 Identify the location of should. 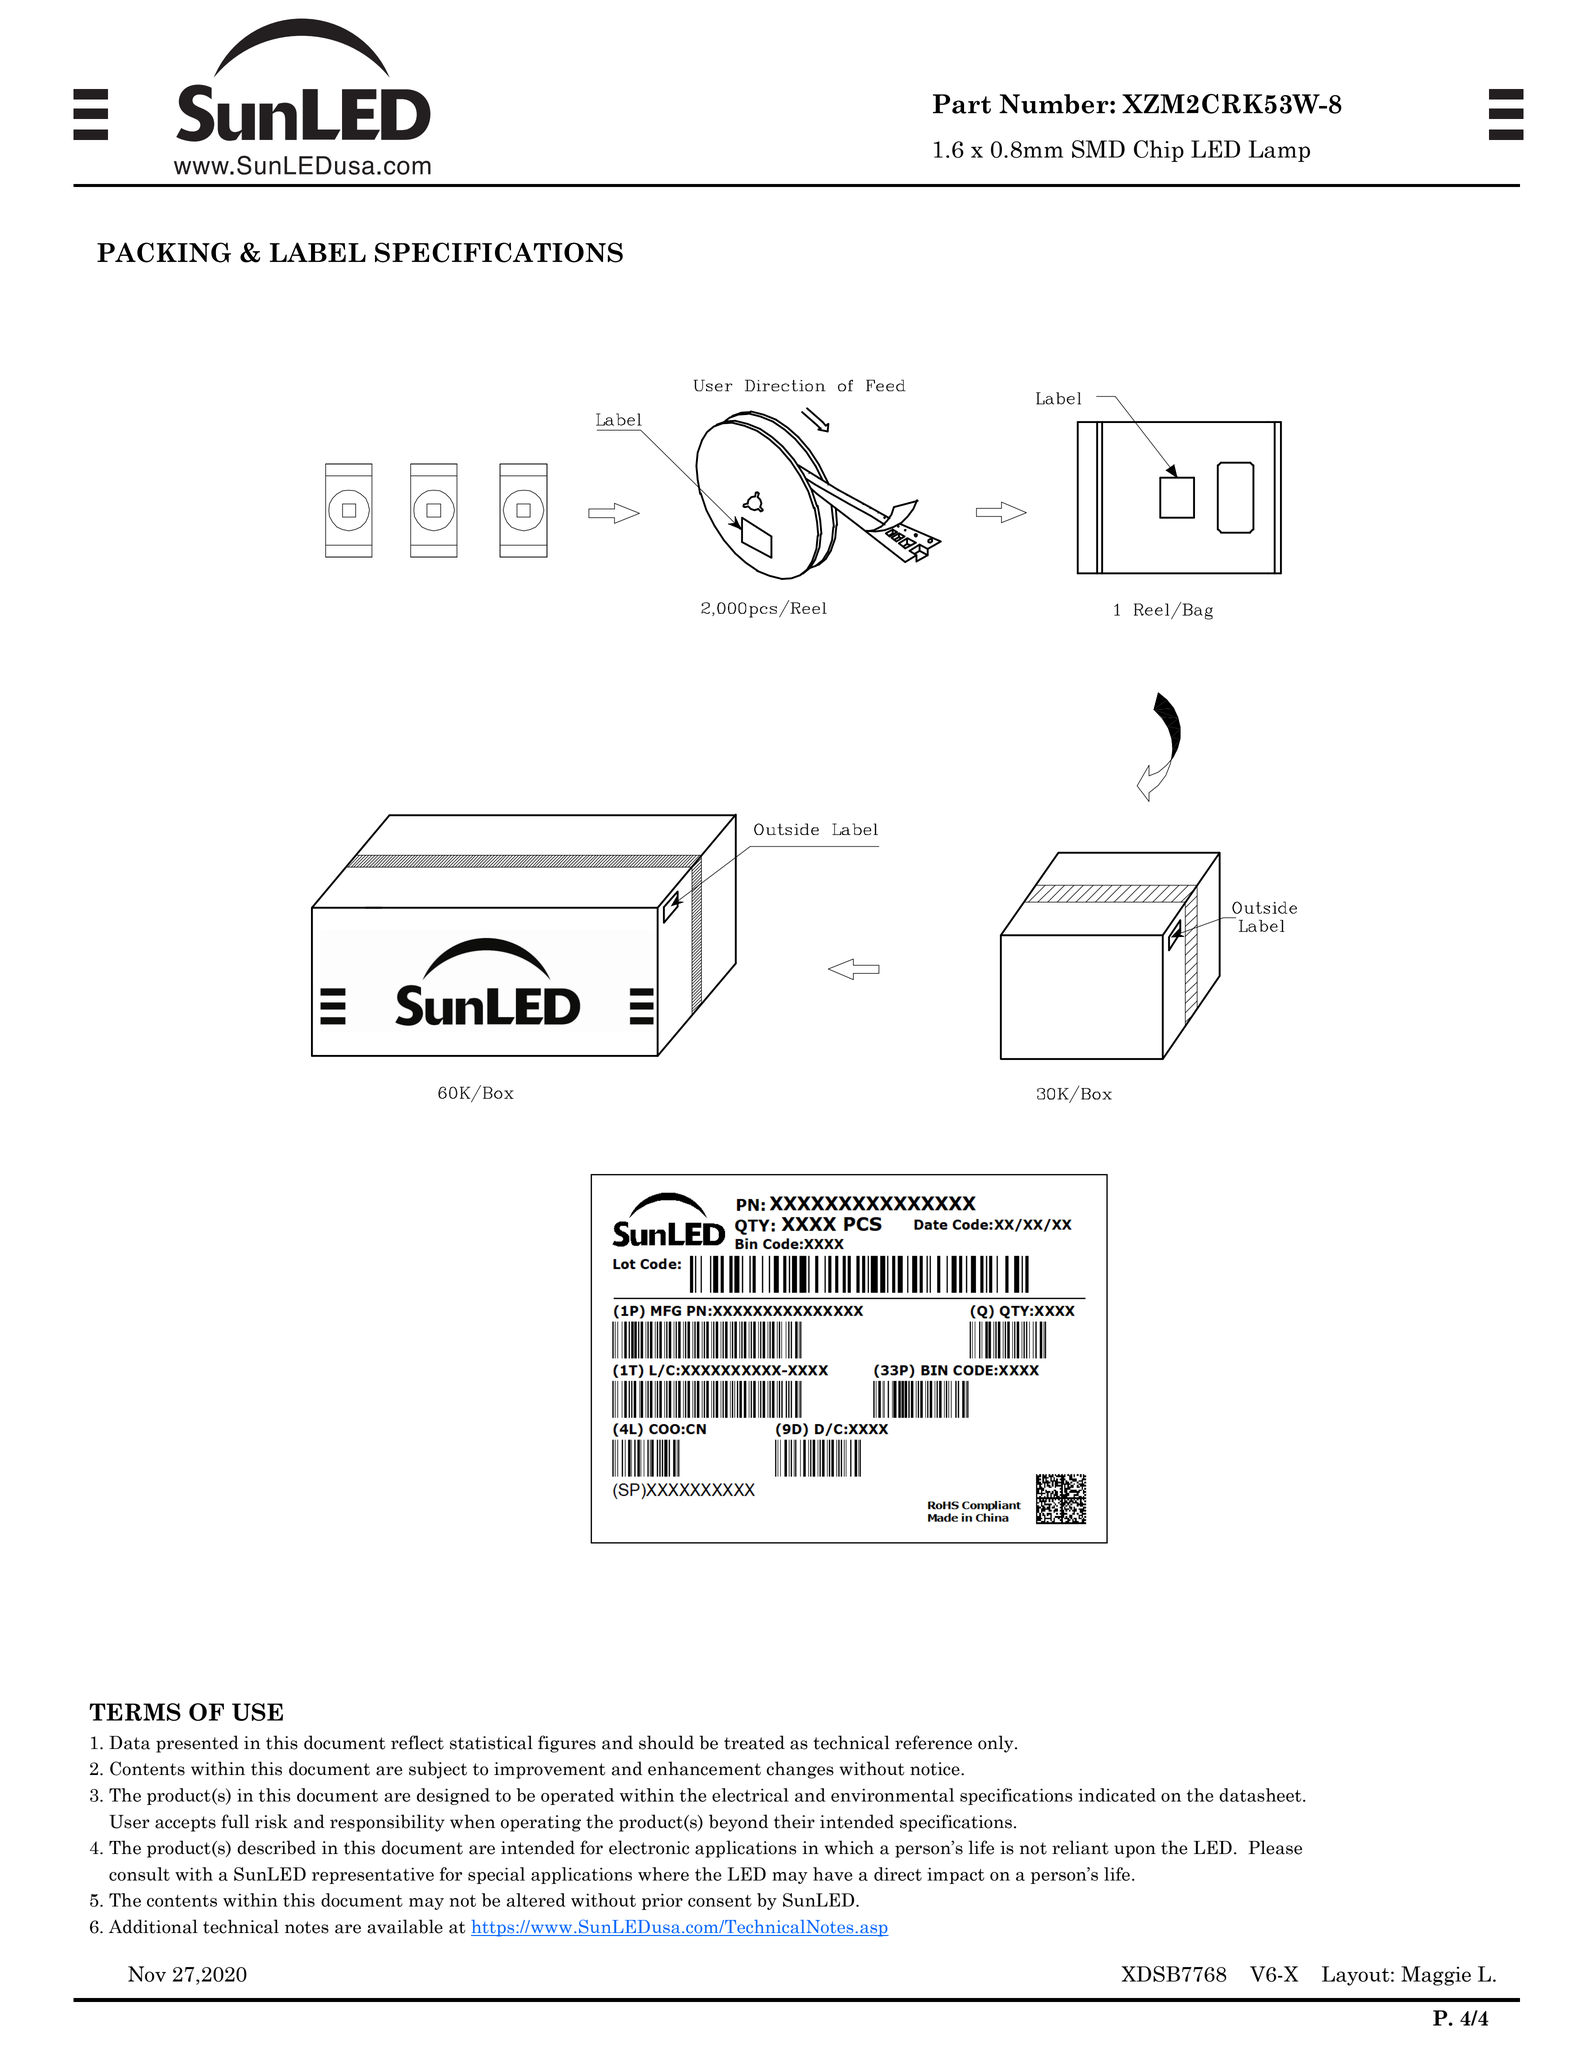
(666, 1742).
